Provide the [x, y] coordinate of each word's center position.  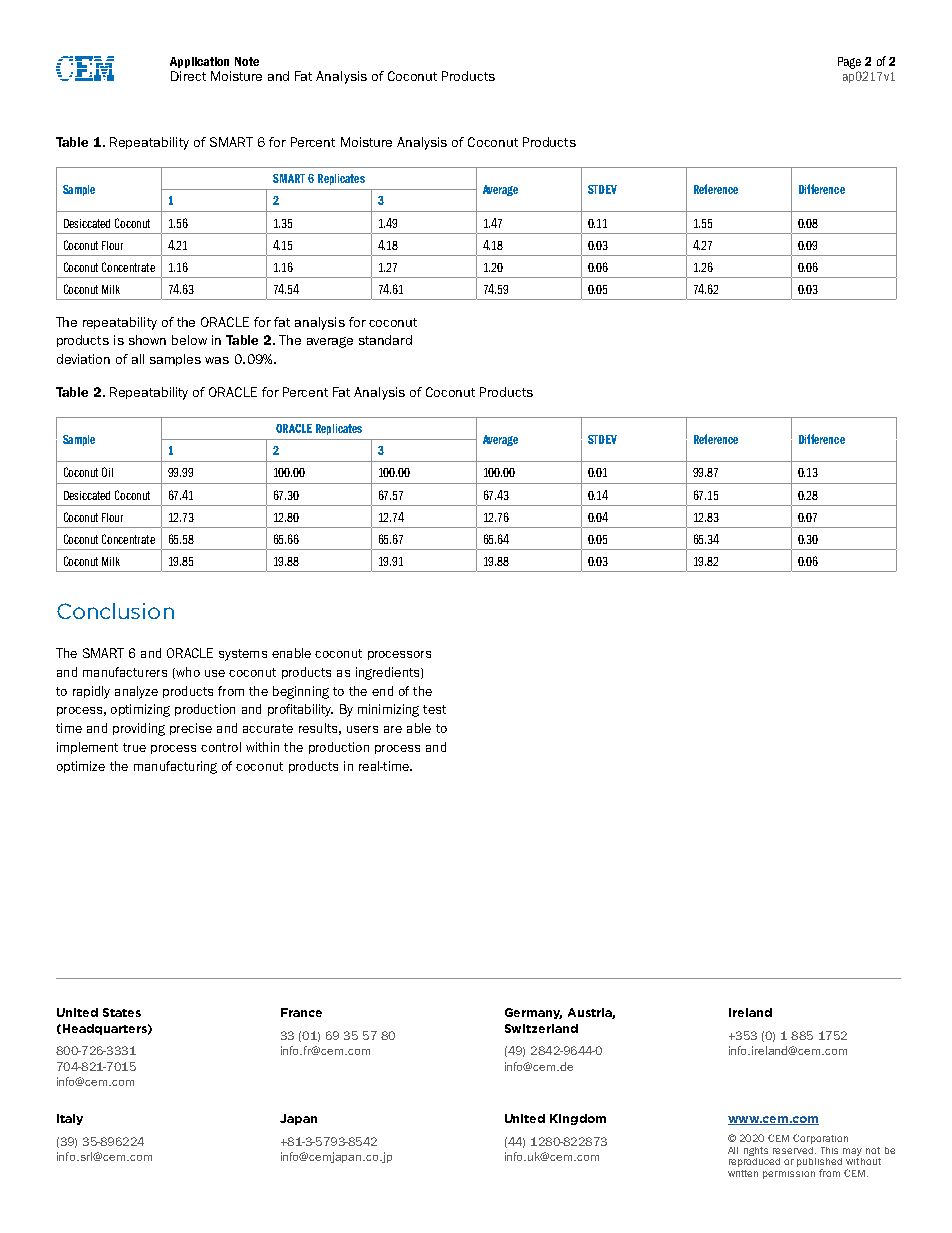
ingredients [389, 673]
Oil [107, 472]
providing [139, 729]
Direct [188, 76]
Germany [533, 1013]
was [217, 360]
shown [147, 340]
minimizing [388, 710]
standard [385, 340]
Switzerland [541, 1028]
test [434, 709]
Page [849, 63]
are [393, 729]
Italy [70, 1119]
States [122, 1012]
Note [247, 61]
